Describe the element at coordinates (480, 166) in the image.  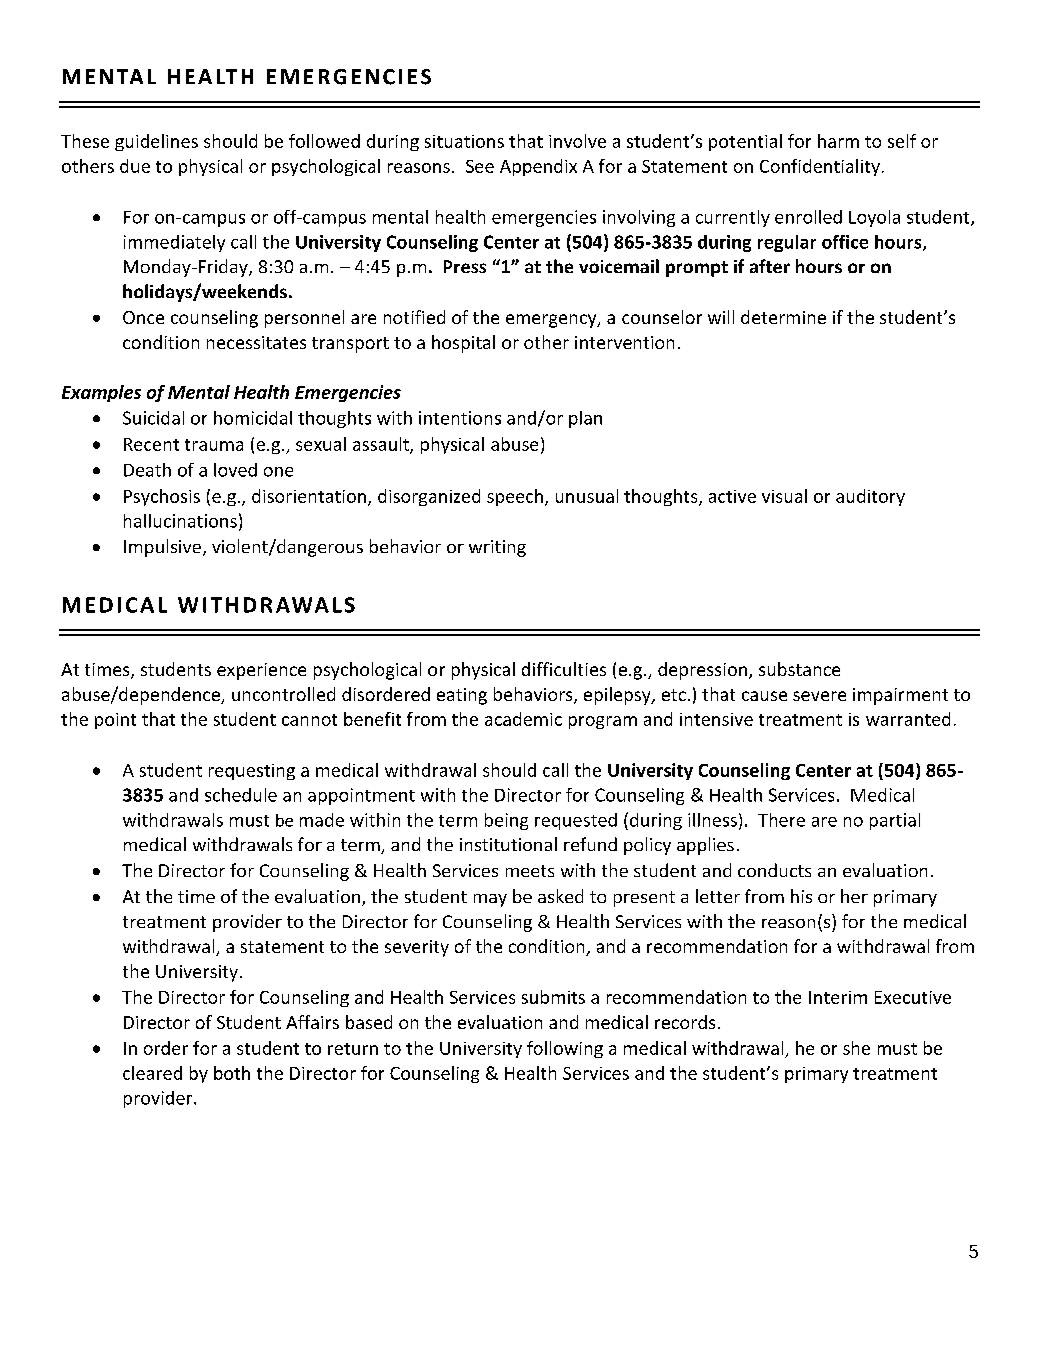
I see `See` at that location.
